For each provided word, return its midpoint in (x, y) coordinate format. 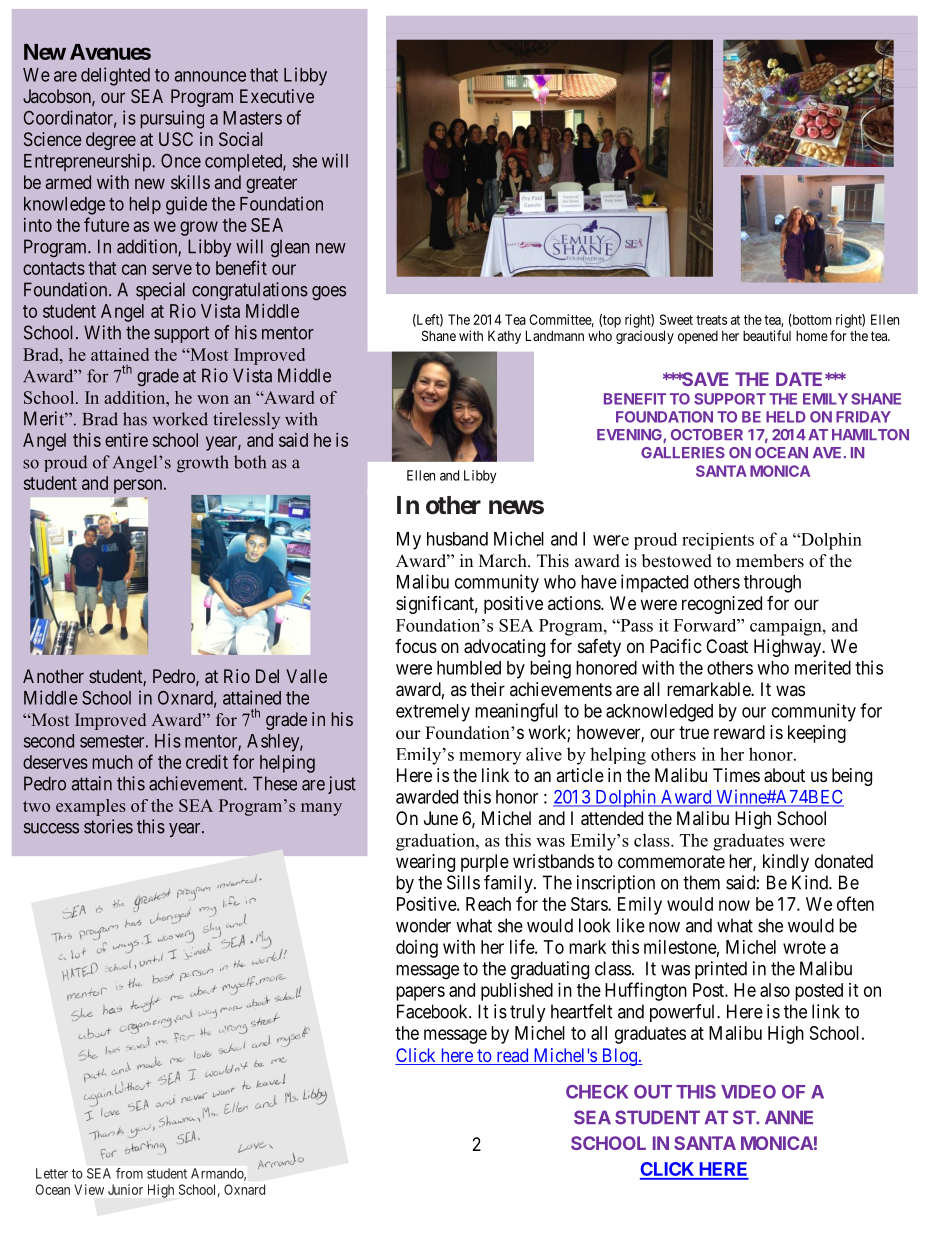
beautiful (767, 335)
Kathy (504, 337)
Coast (727, 646)
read (512, 1056)
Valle (306, 676)
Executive (277, 96)
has (135, 419)
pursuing (172, 119)
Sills (463, 882)
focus (416, 646)
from (129, 1173)
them (701, 882)
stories (108, 826)
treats (711, 320)
